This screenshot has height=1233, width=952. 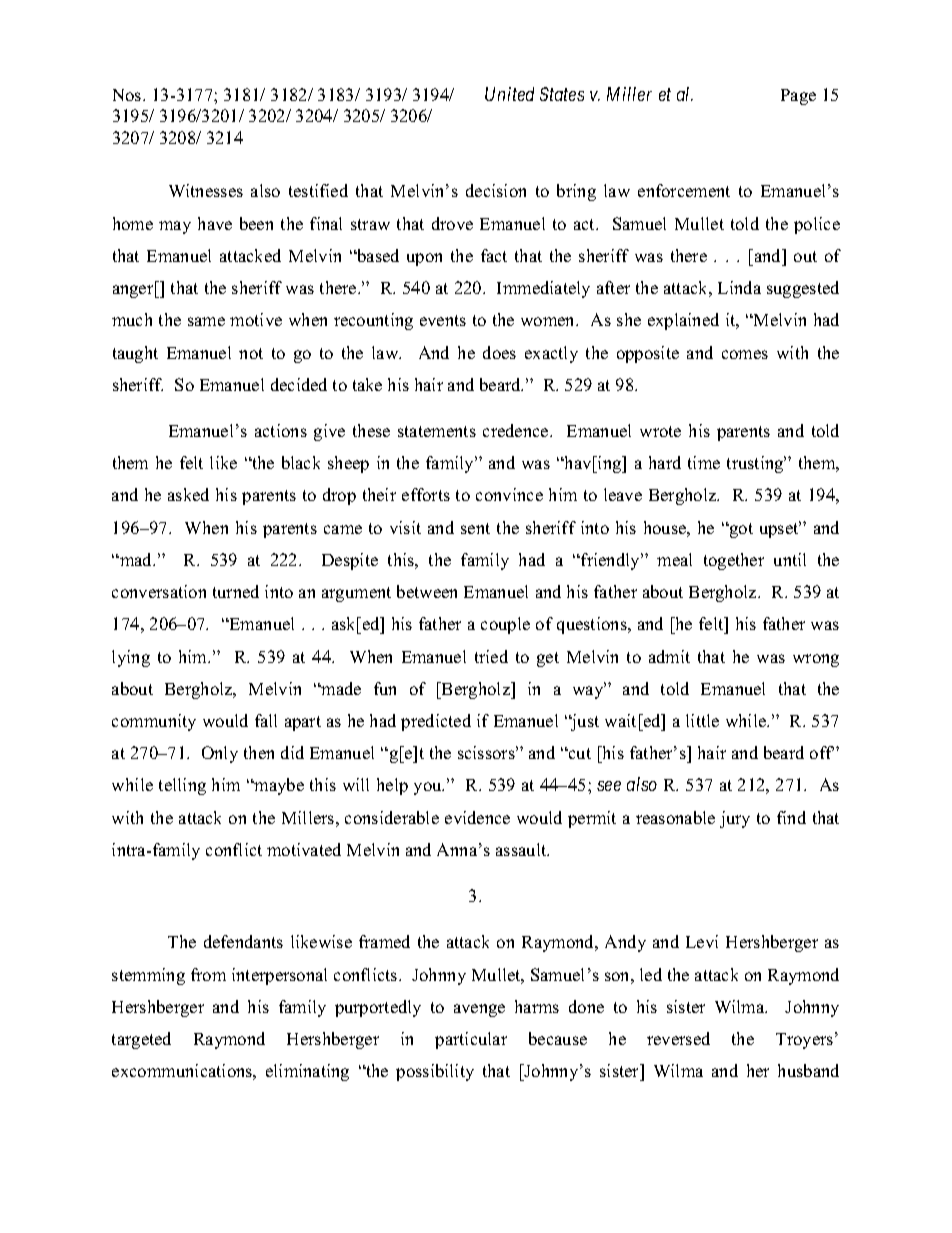 What do you see at coordinates (509, 94) in the screenshot?
I see `United` at bounding box center [509, 94].
